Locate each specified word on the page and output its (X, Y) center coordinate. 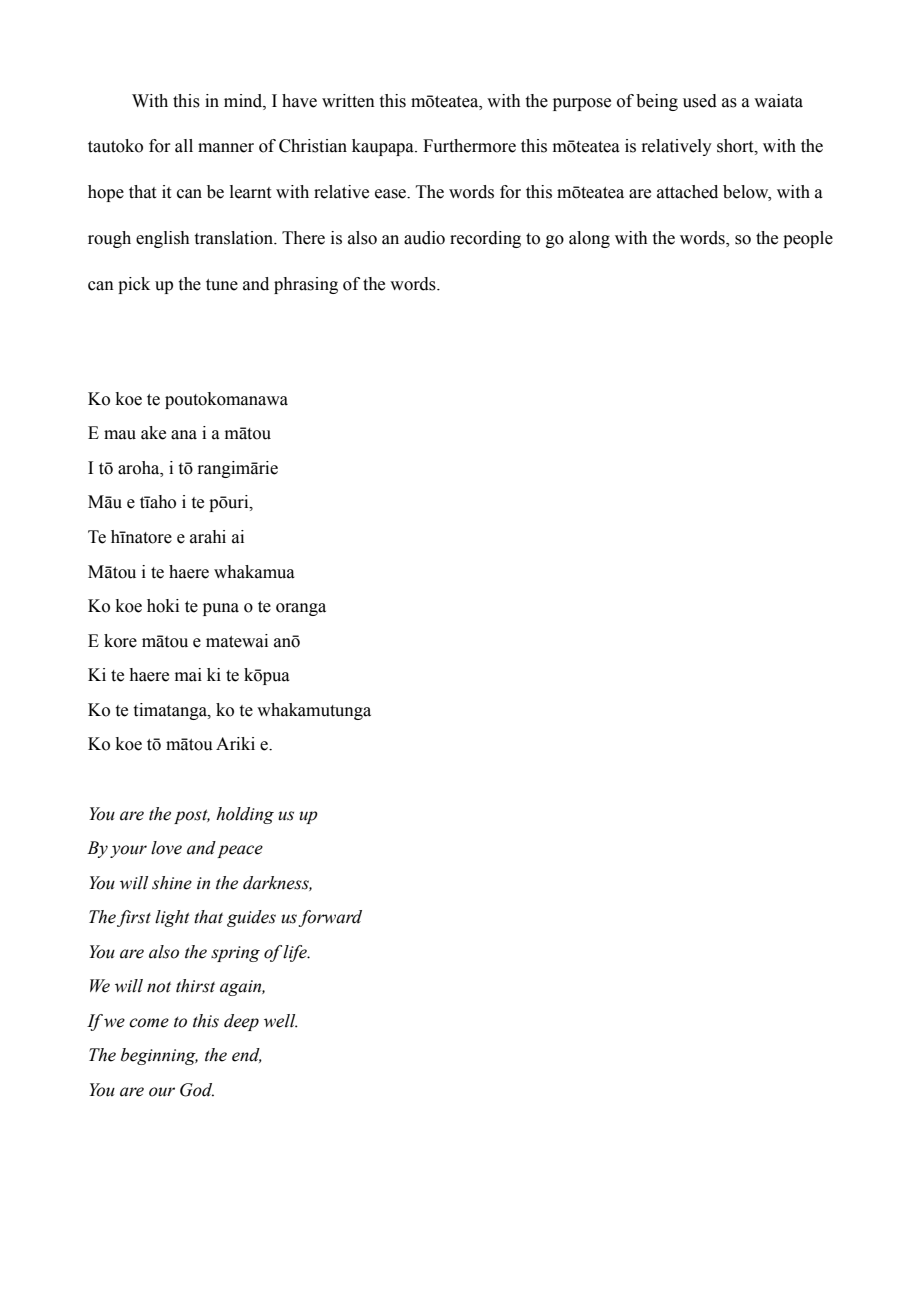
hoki (163, 606)
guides (251, 918)
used (700, 101)
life (296, 953)
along (589, 239)
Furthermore (469, 146)
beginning (159, 1056)
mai (188, 675)
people (808, 239)
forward (330, 918)
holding (245, 815)
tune (222, 285)
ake (153, 433)
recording (485, 239)
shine (172, 883)
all (184, 146)
